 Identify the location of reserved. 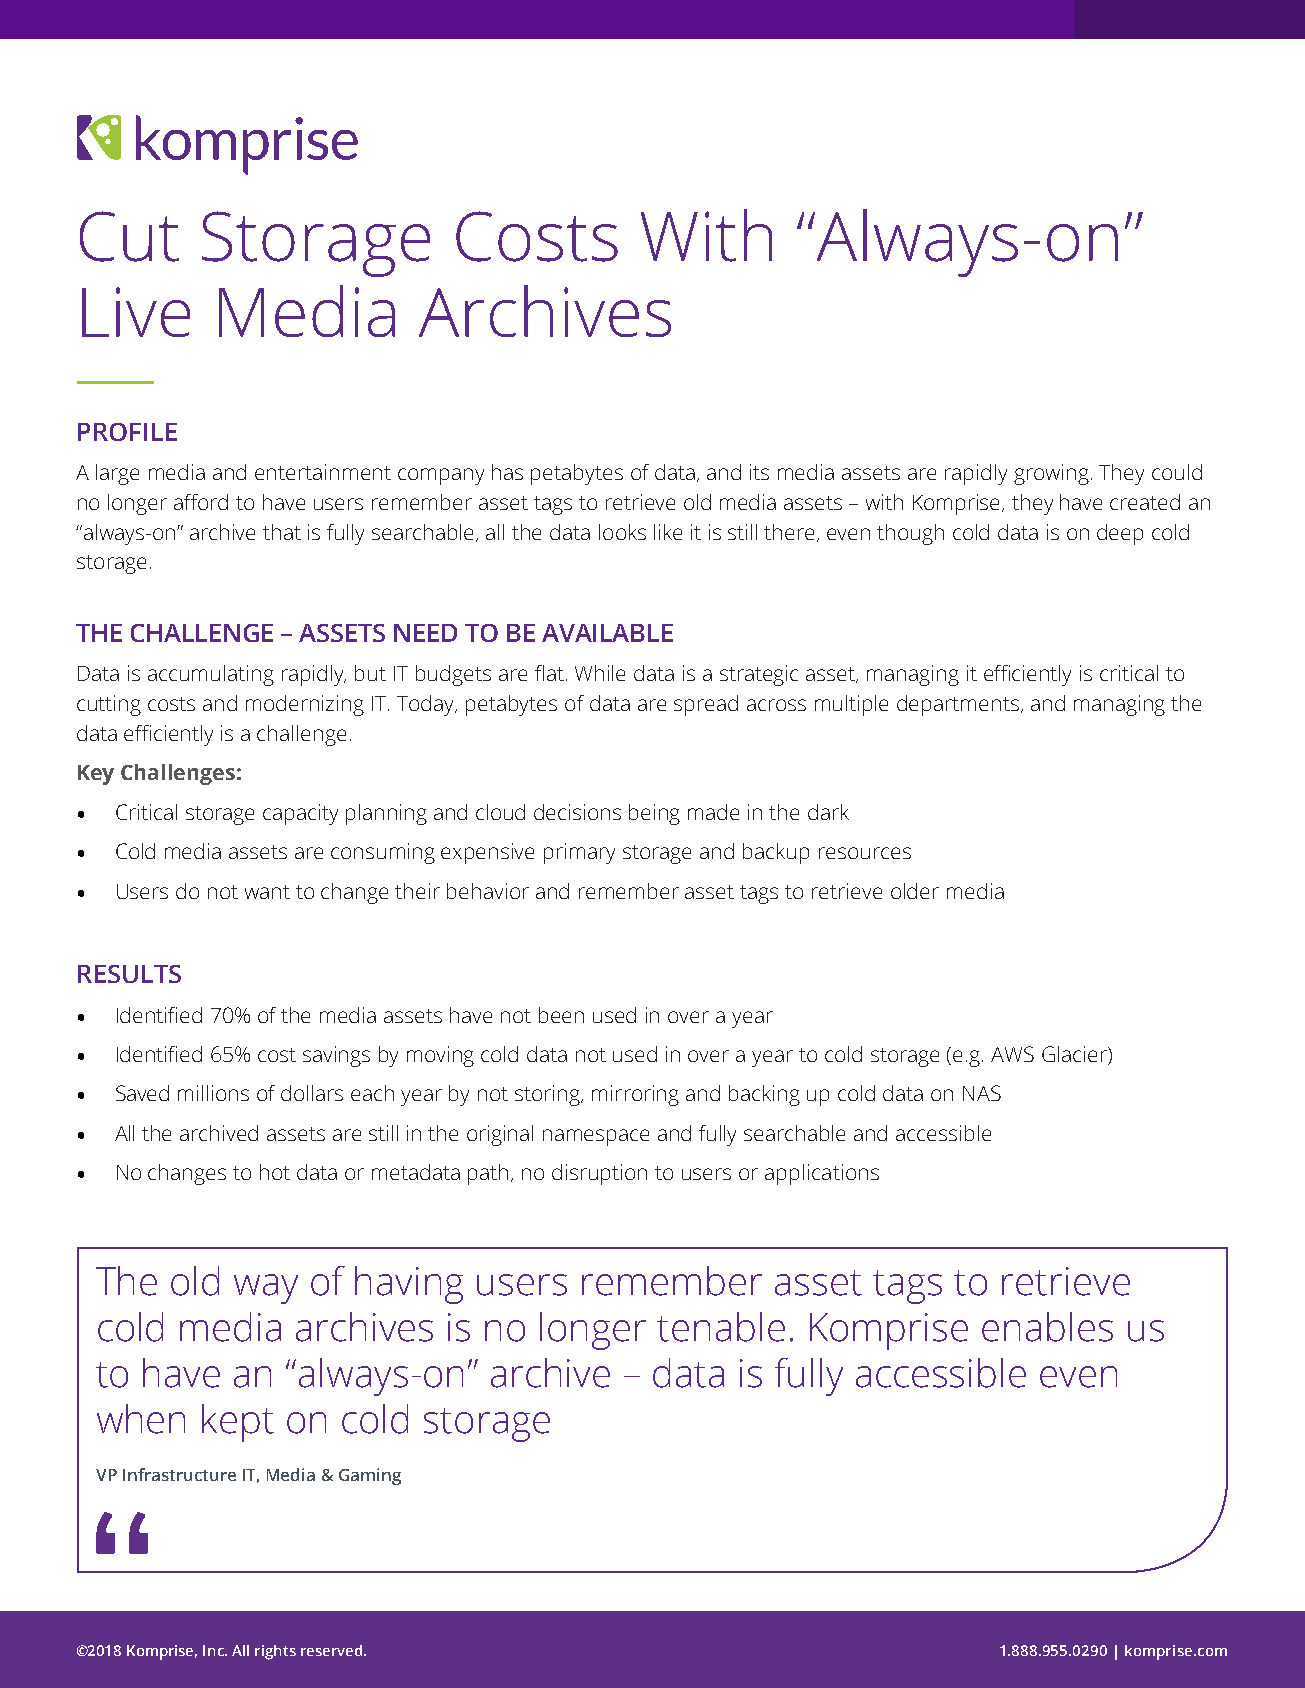
(331, 1650).
